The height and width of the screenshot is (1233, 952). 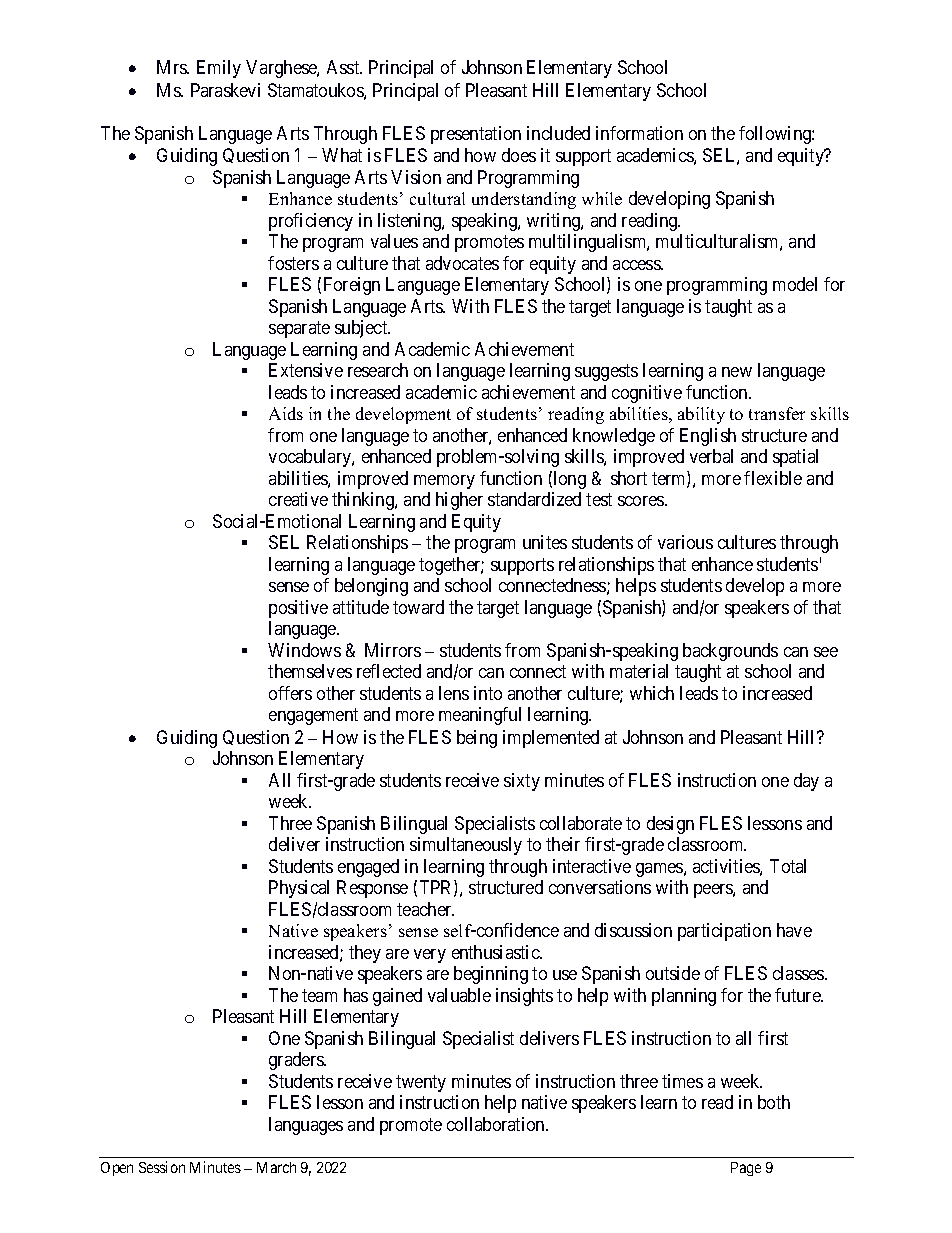 I want to click on presentation, so click(x=476, y=135).
